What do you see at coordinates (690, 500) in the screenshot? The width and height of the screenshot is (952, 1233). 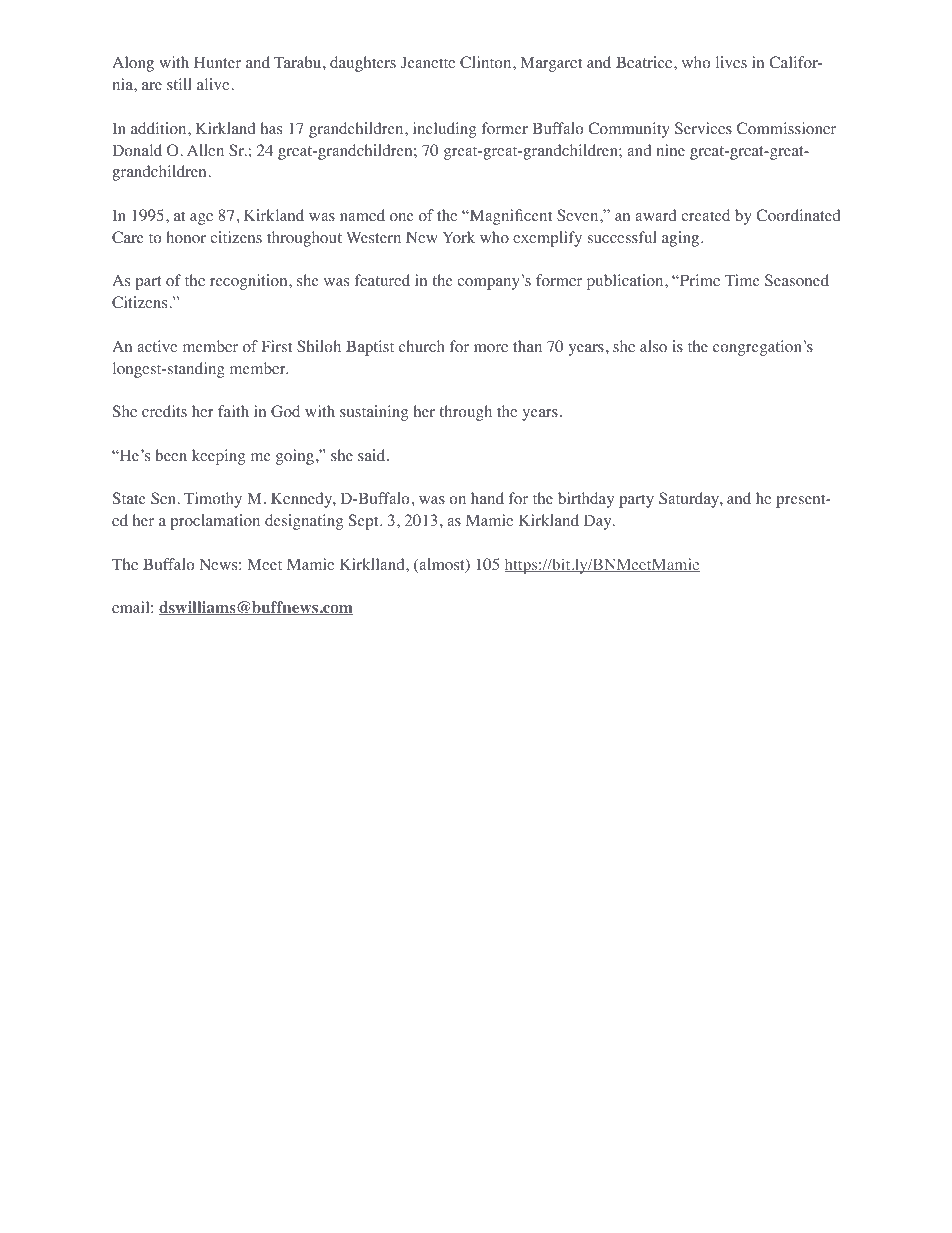 I see `Saturday` at bounding box center [690, 500].
